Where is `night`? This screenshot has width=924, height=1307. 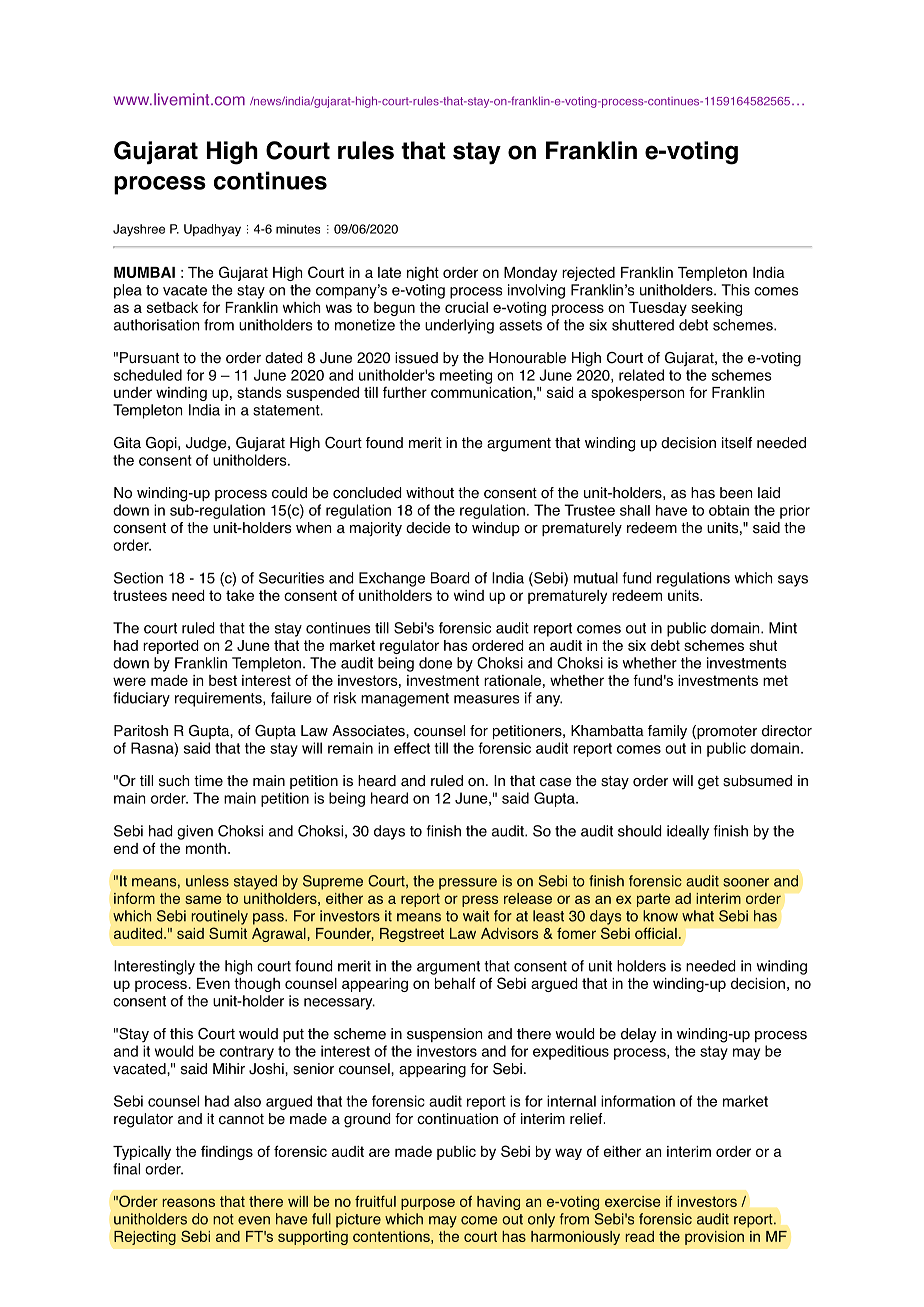
night is located at coordinates (423, 274).
